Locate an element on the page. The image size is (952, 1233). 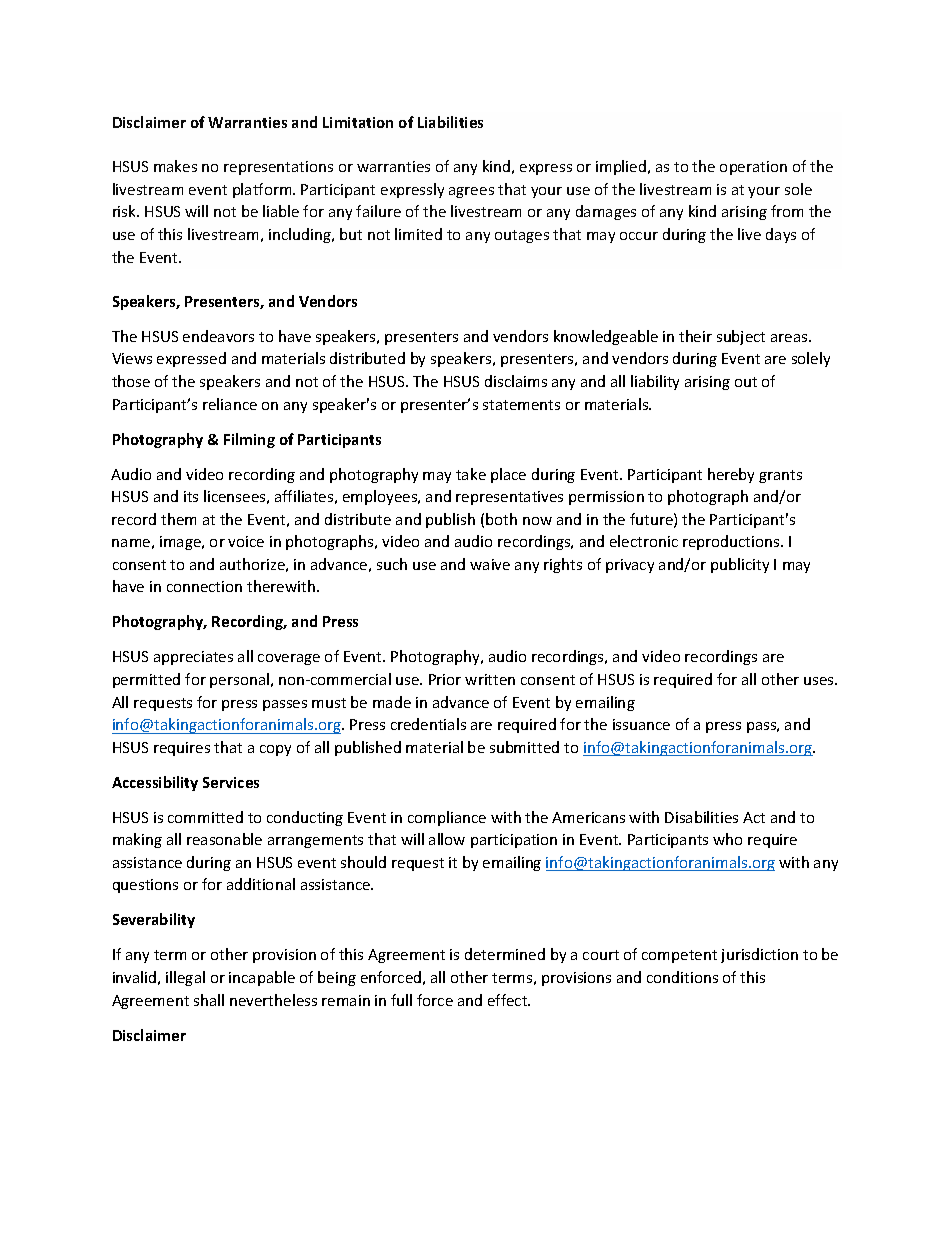
Prior is located at coordinates (445, 679).
